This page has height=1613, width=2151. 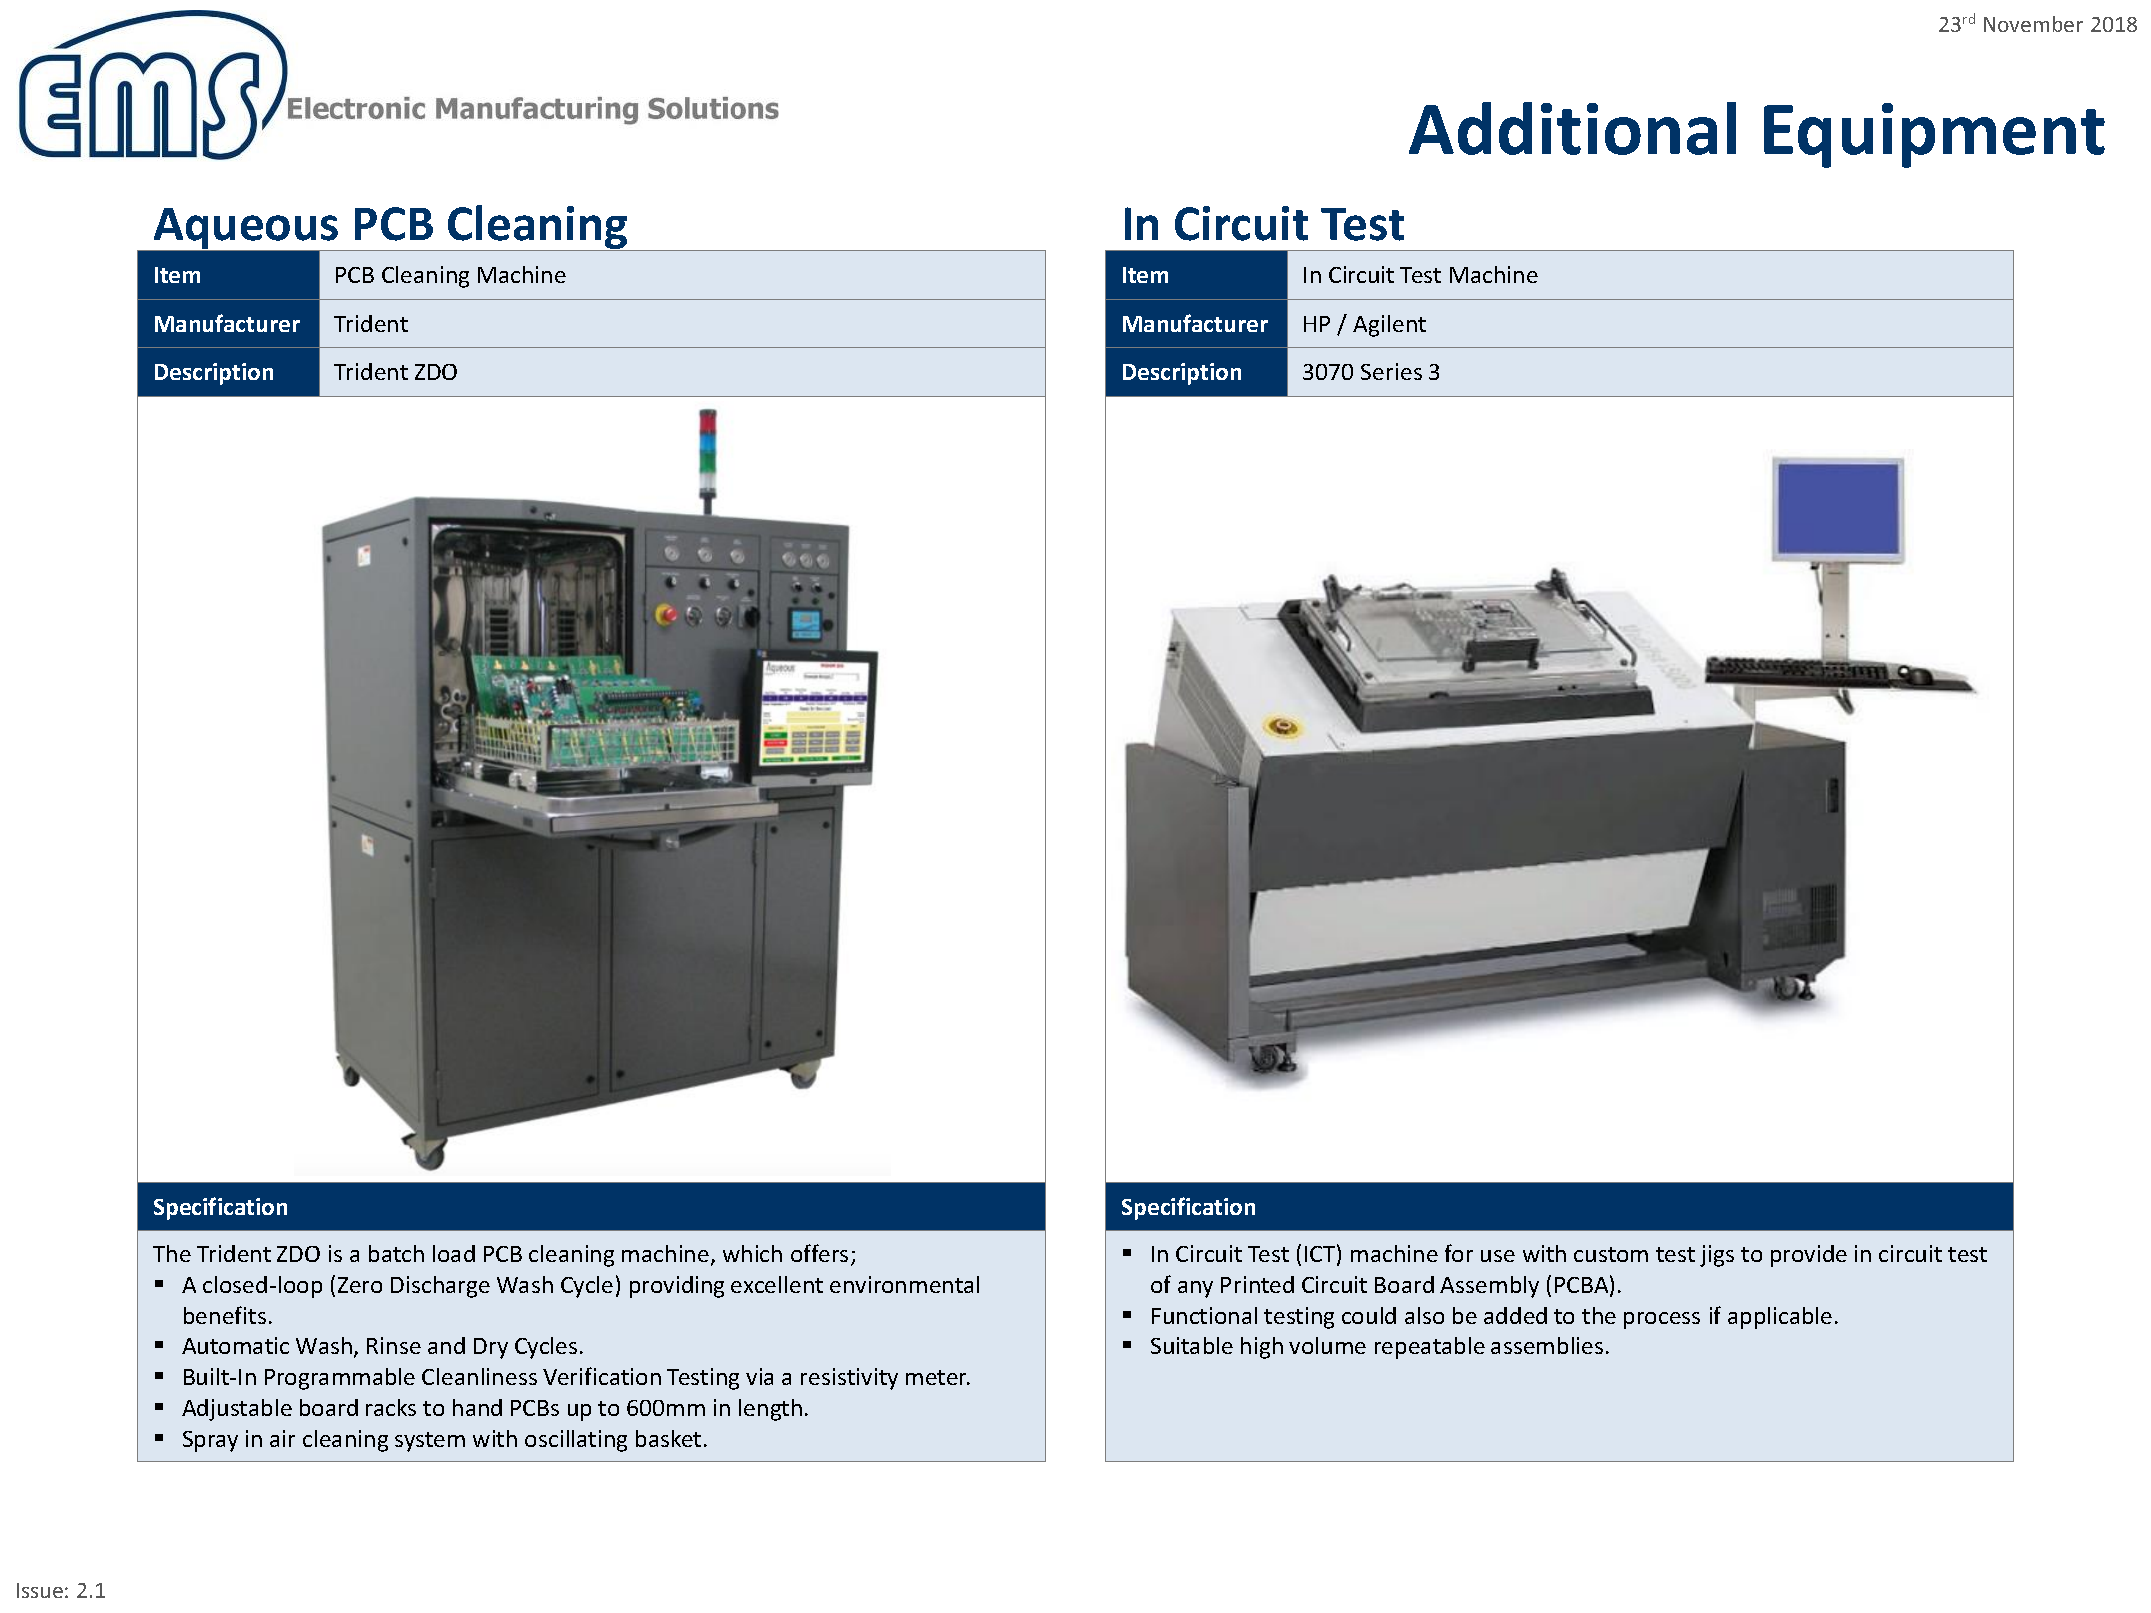 I want to click on air, so click(x=282, y=1438).
